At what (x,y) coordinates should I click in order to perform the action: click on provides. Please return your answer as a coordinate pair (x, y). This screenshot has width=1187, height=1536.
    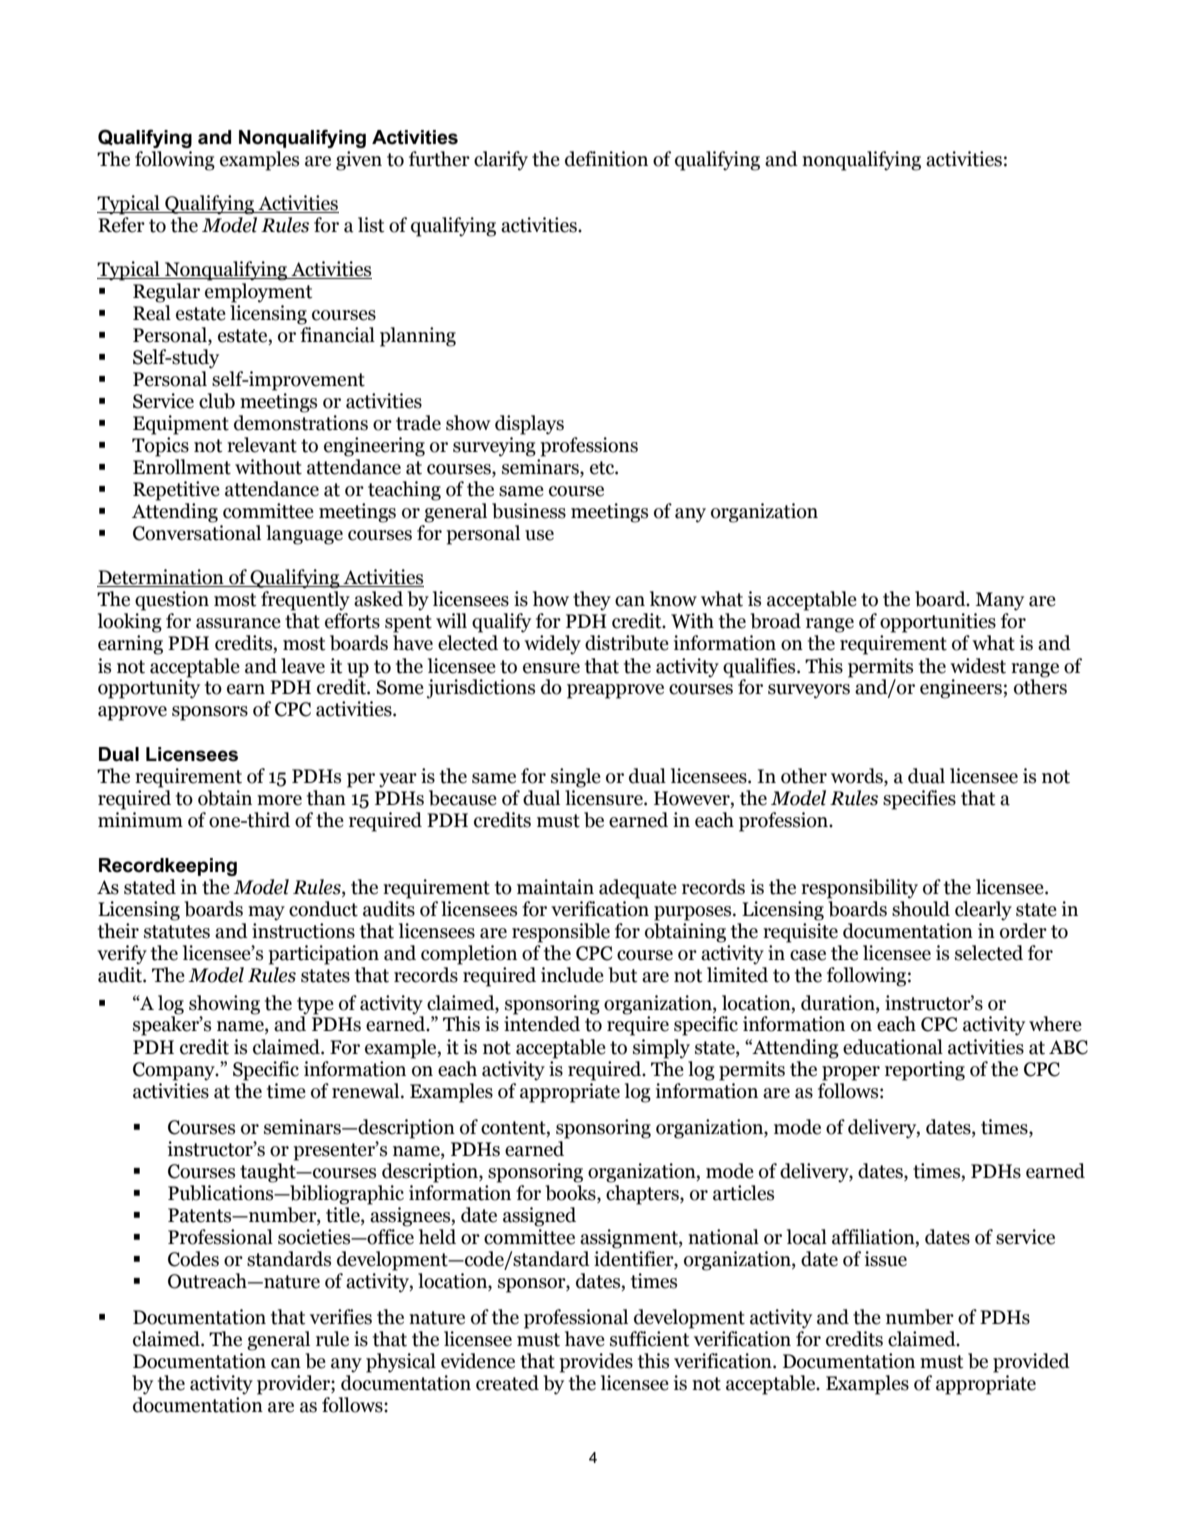
    Looking at the image, I should click on (596, 1363).
